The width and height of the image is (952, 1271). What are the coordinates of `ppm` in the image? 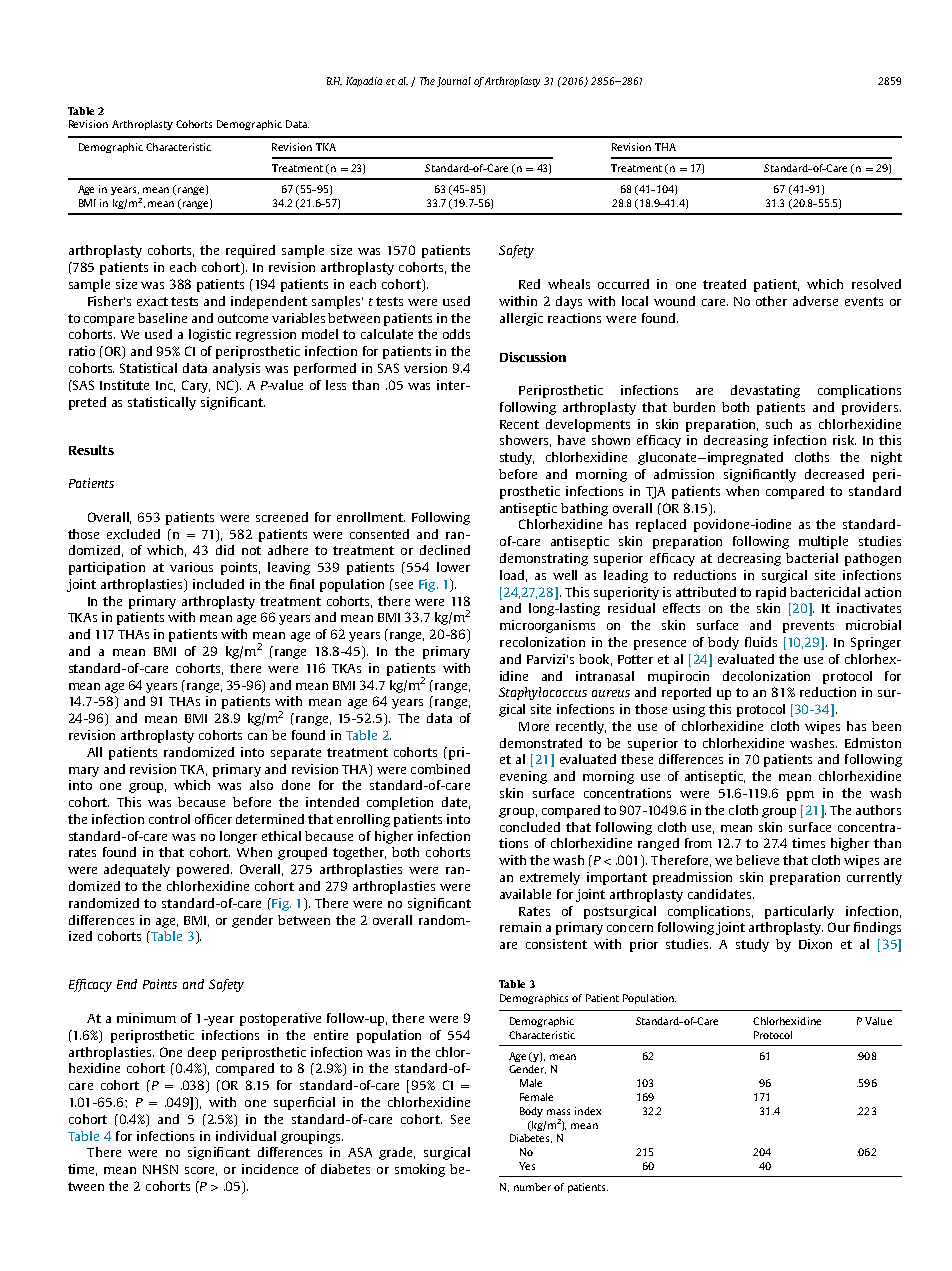 It's located at (800, 796).
